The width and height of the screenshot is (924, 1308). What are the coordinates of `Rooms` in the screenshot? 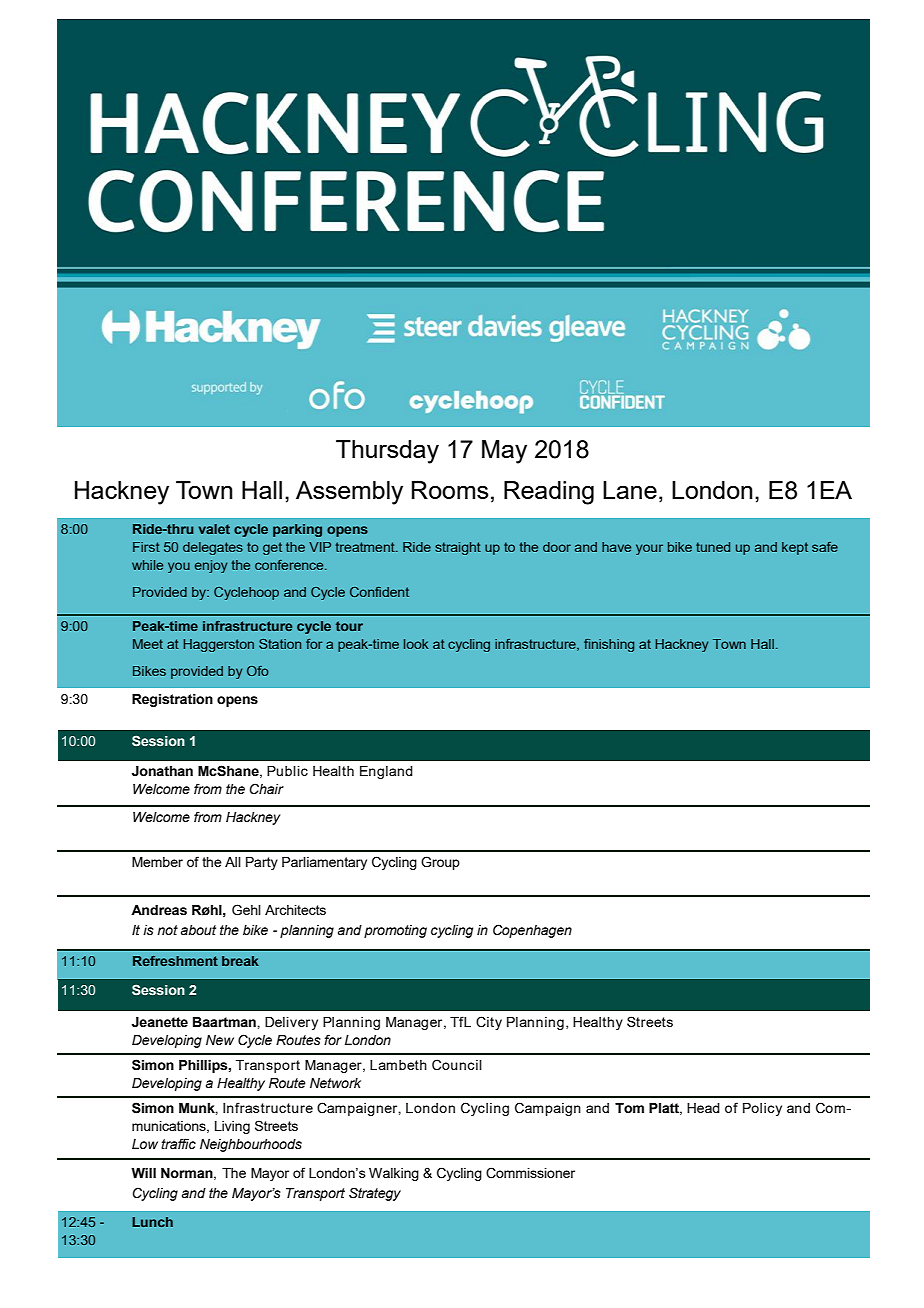 It's located at (450, 490).
